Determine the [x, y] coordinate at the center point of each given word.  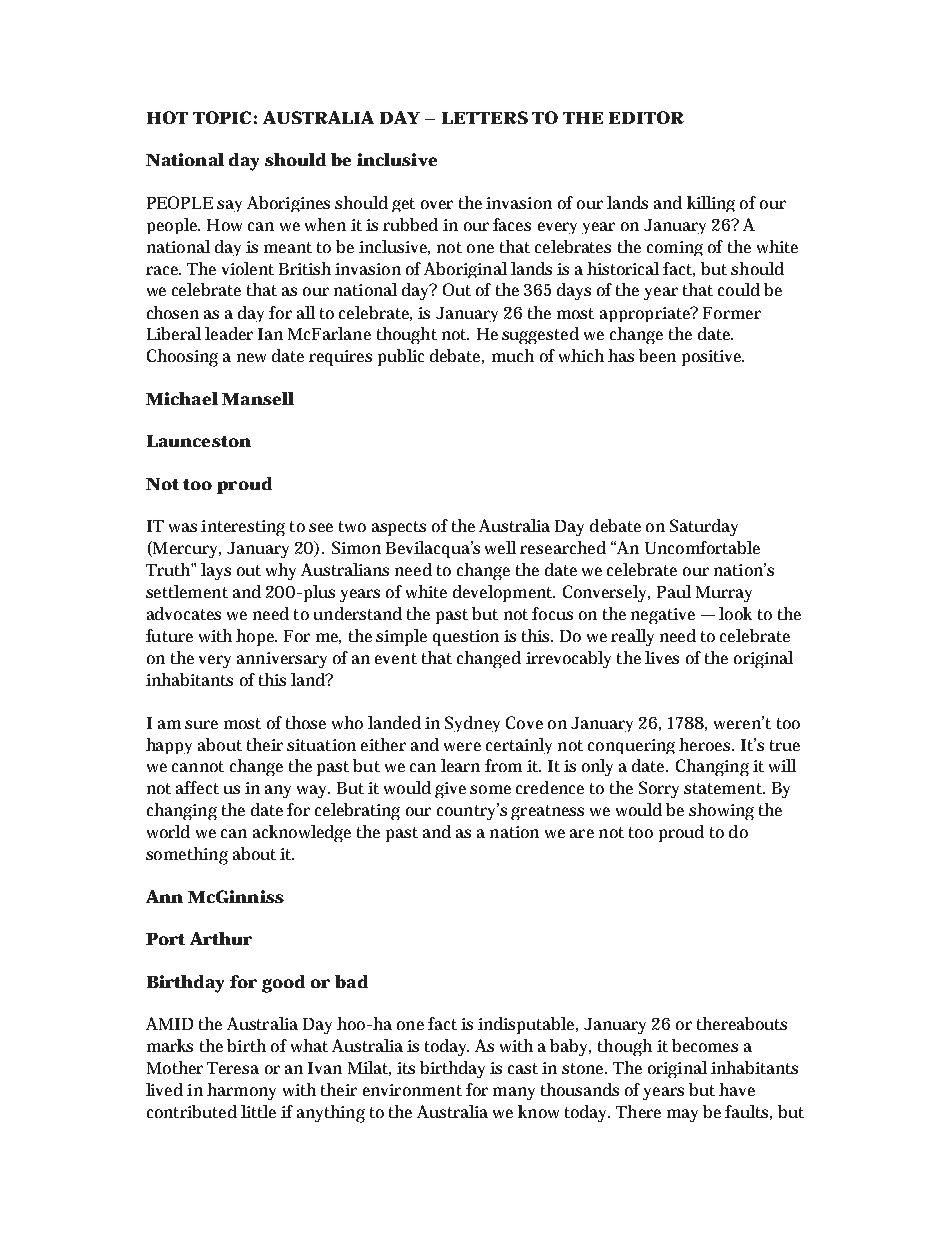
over [437, 204]
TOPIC [222, 117]
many [514, 1093]
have [737, 1089]
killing [711, 204]
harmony [241, 1091]
